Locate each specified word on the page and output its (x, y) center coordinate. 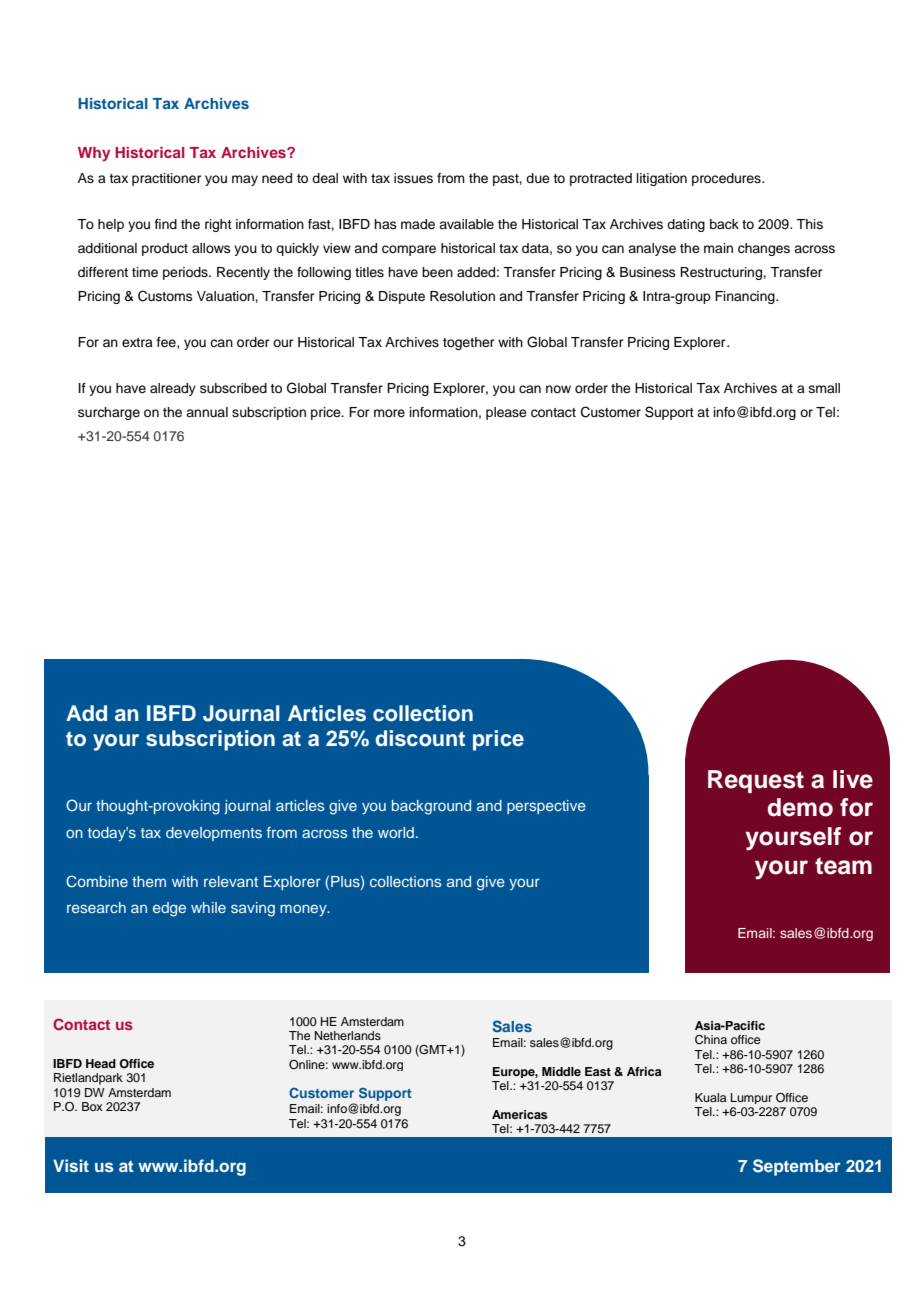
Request (756, 781)
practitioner (167, 179)
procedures (727, 179)
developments (214, 834)
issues (413, 178)
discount (420, 738)
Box (92, 1106)
